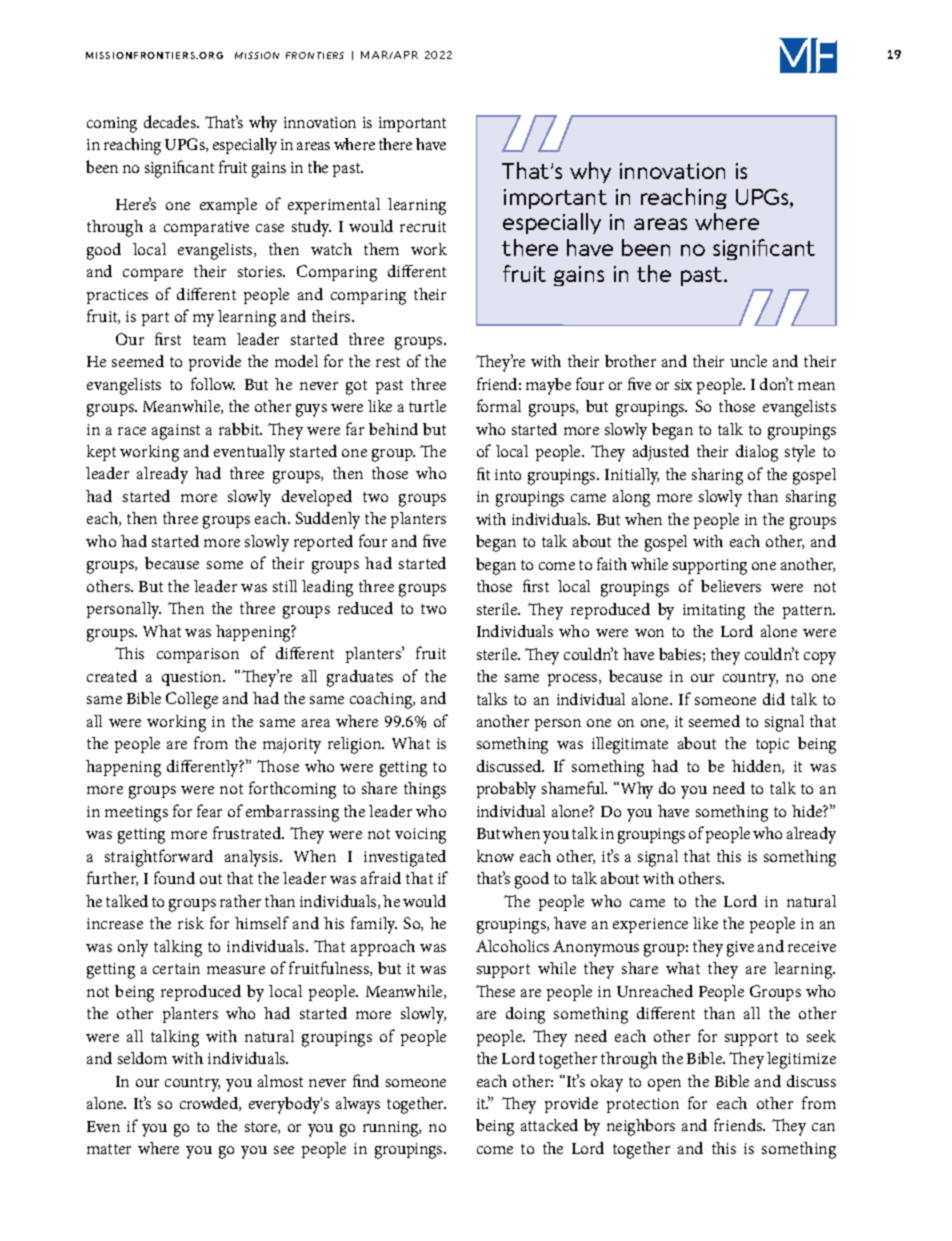  What do you see at coordinates (198, 655) in the screenshot?
I see `comparison` at bounding box center [198, 655].
